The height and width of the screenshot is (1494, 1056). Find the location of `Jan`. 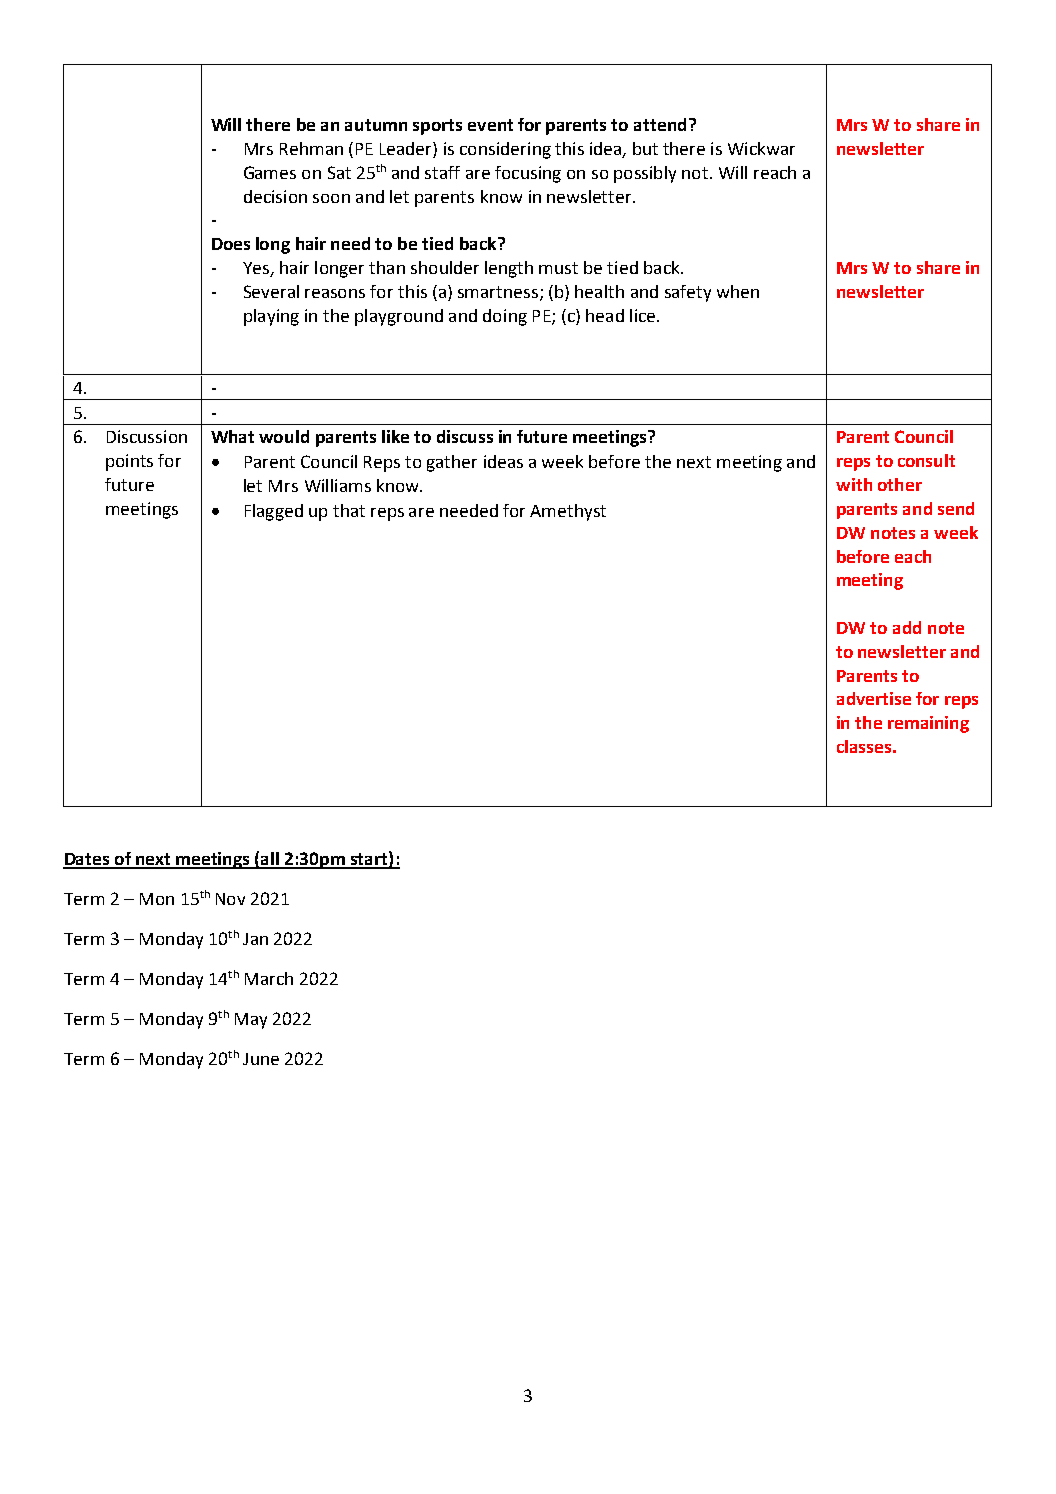

Jan is located at coordinates (255, 939).
